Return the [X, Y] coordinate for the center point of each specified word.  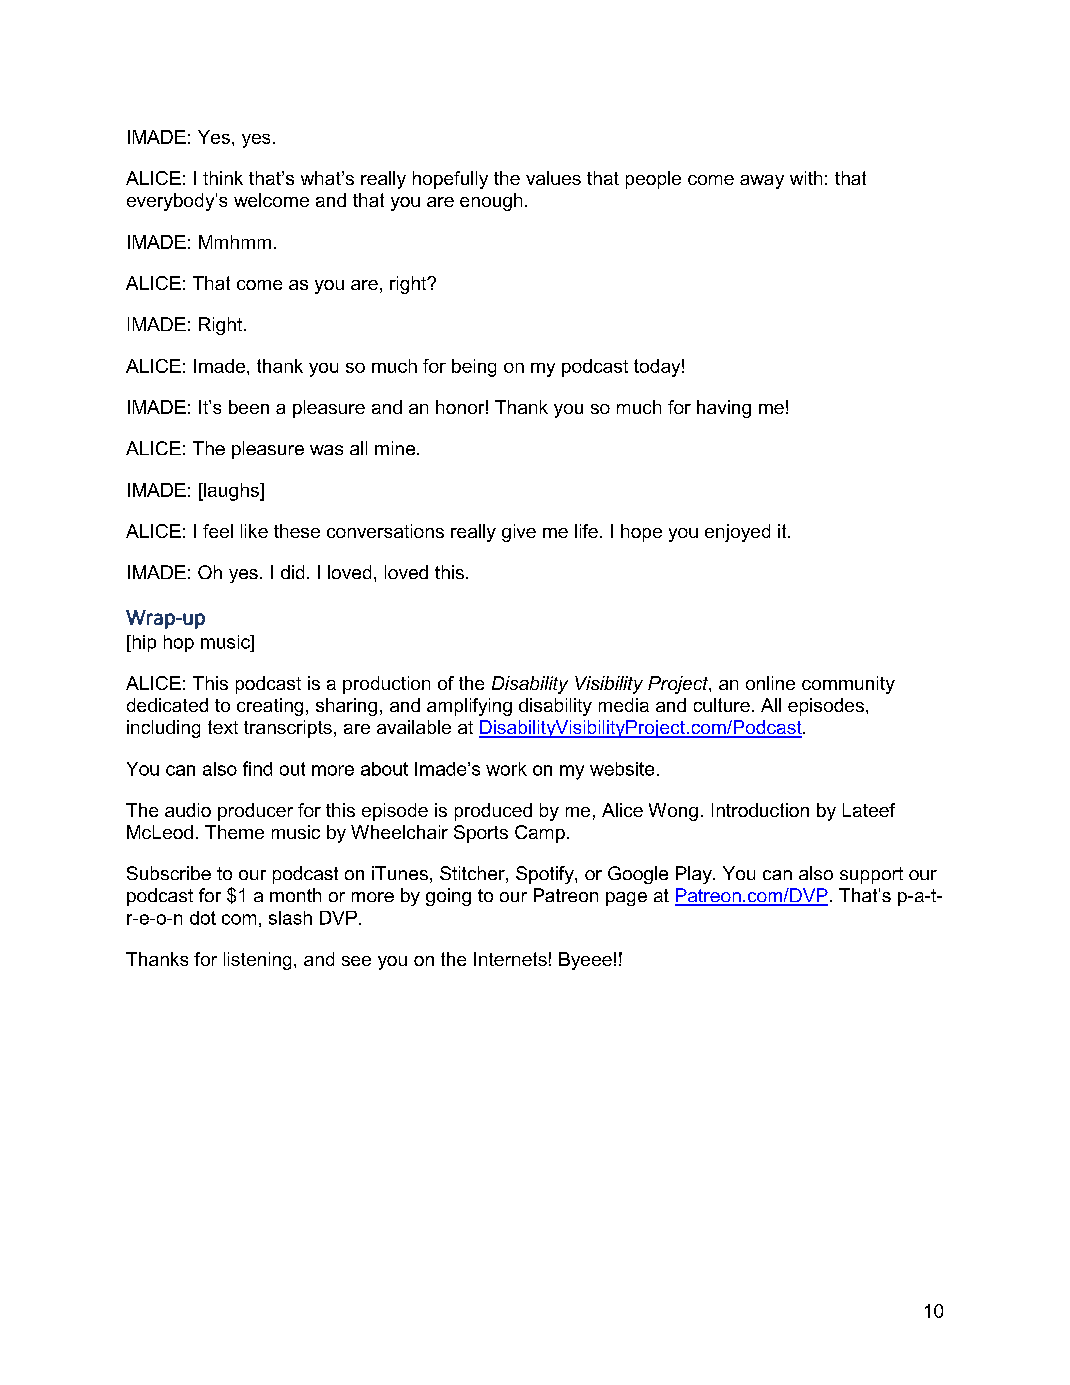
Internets [510, 959]
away [762, 182]
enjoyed [737, 533]
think [223, 178]
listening [257, 961]
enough [491, 202]
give [519, 533]
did [292, 572]
